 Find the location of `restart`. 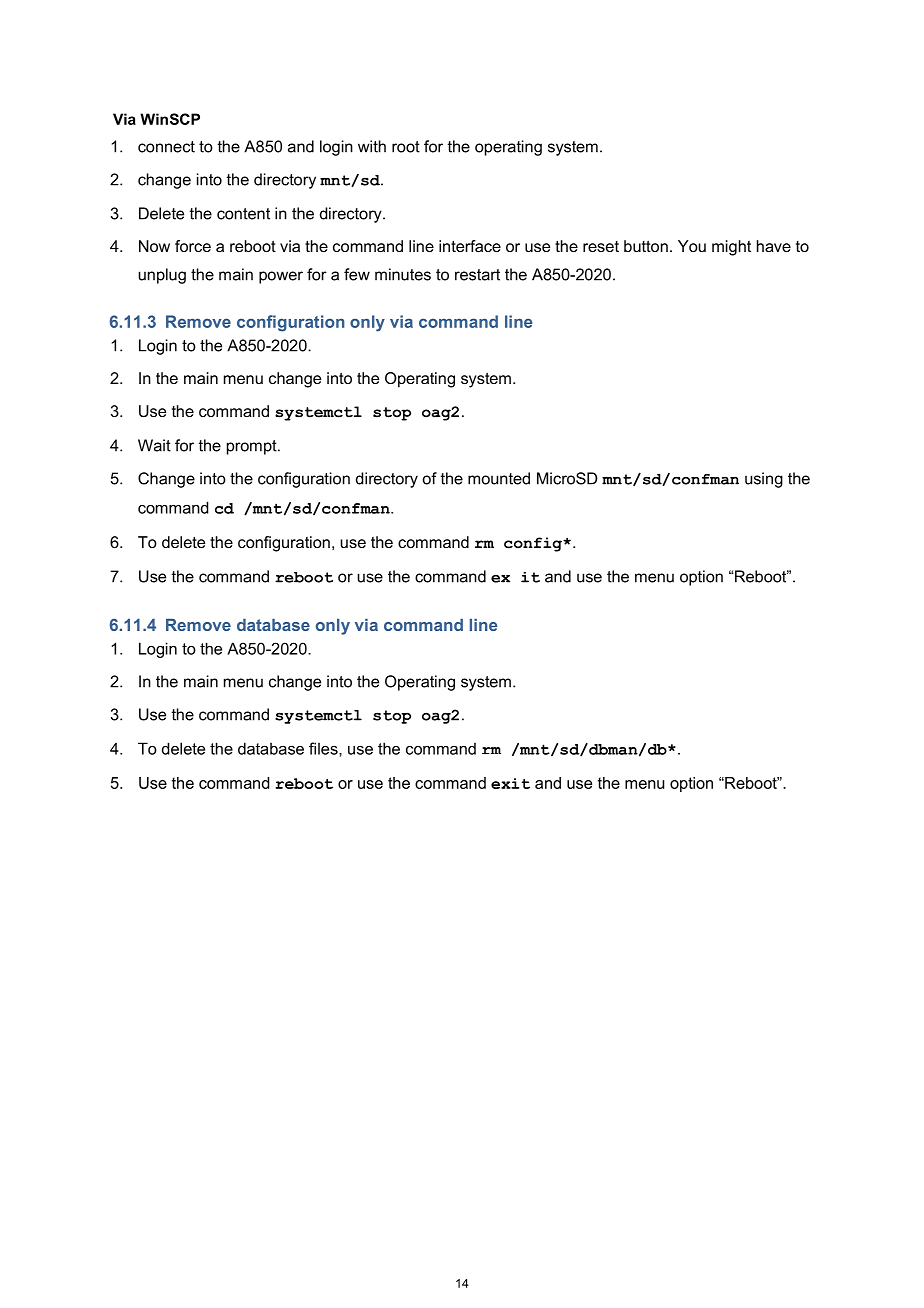

restart is located at coordinates (477, 275).
